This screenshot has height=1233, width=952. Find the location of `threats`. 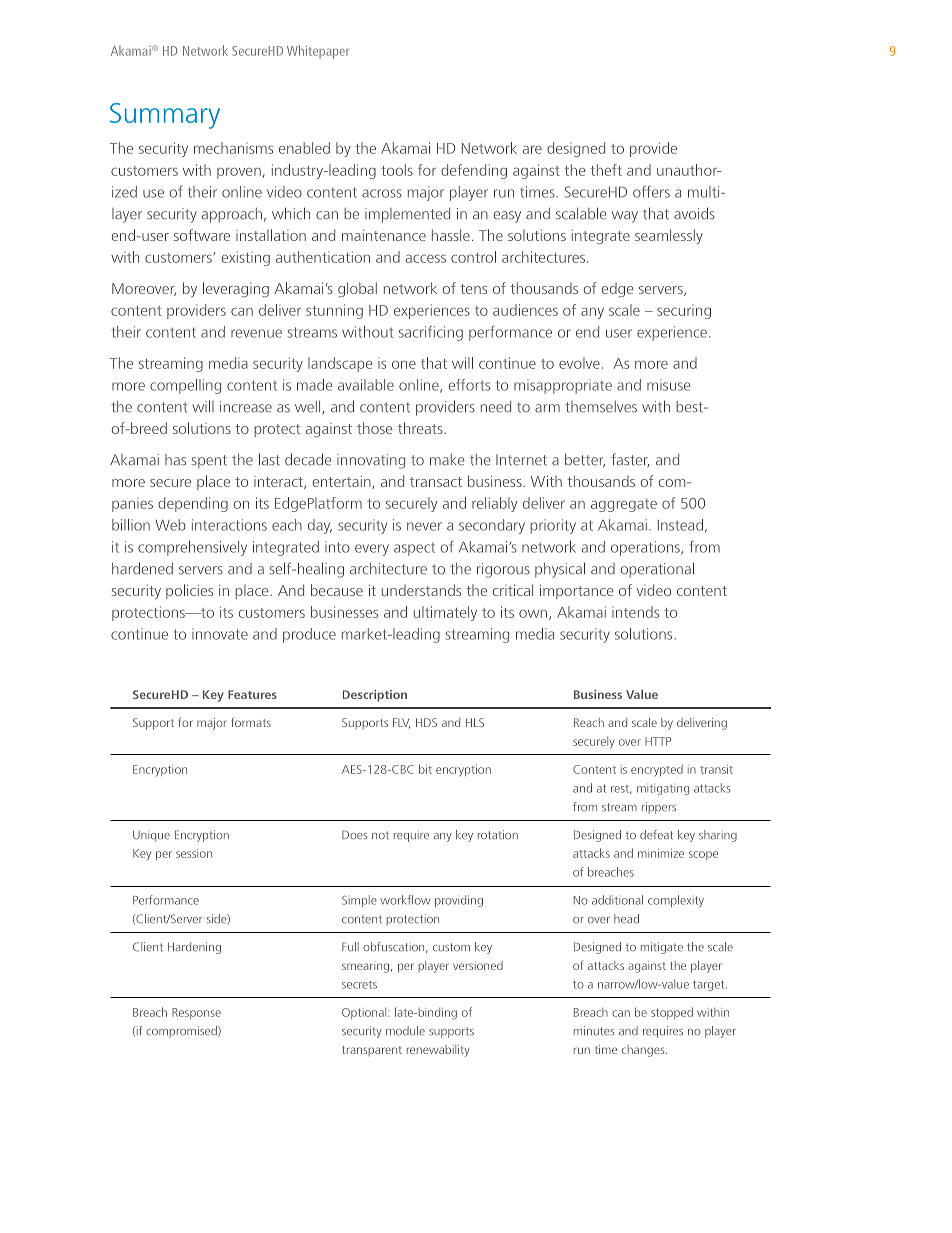

threats is located at coordinates (421, 428).
